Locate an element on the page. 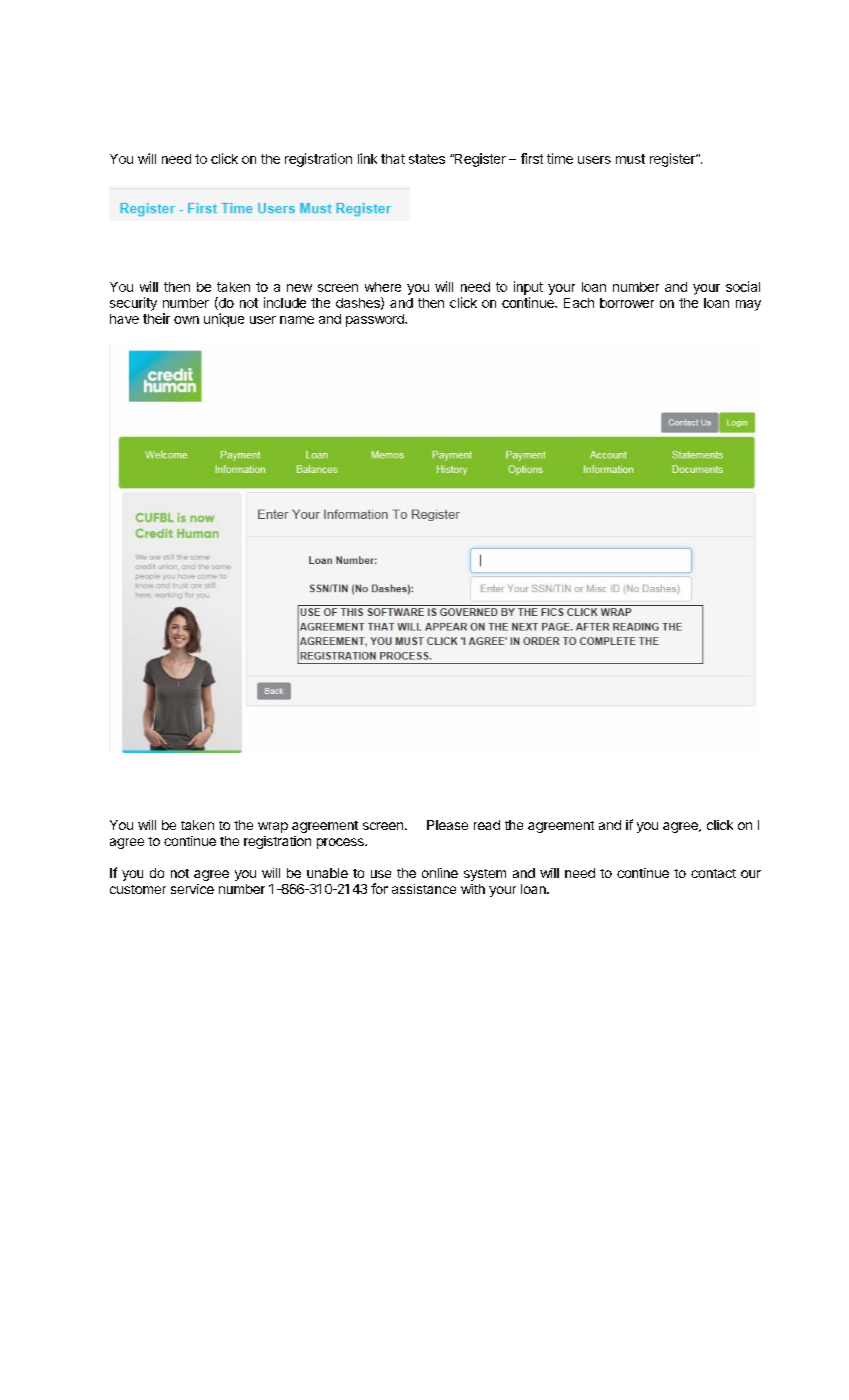 This document has height=1400, width=849. states is located at coordinates (427, 159).
